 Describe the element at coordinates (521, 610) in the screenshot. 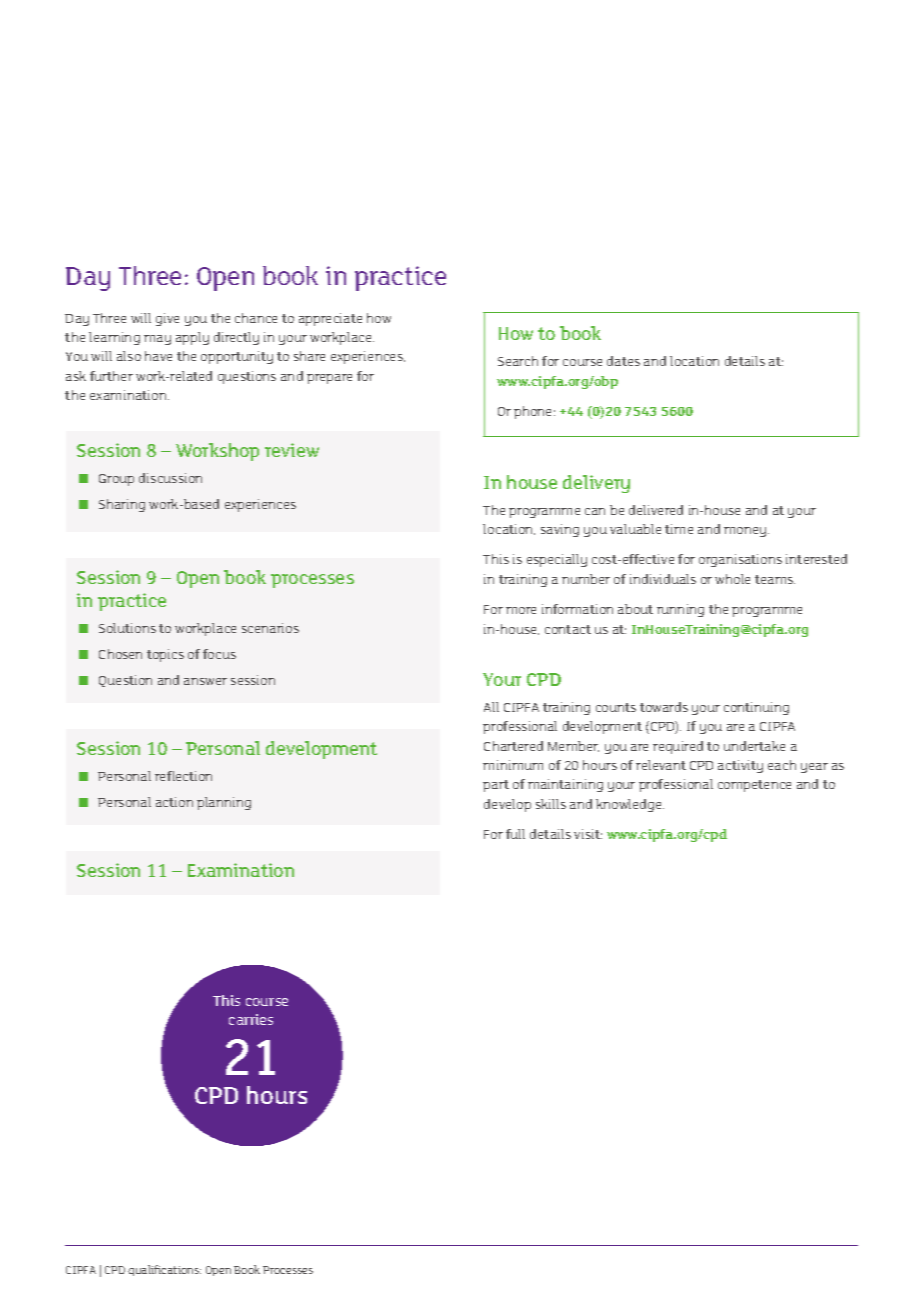

I see `more` at that location.
